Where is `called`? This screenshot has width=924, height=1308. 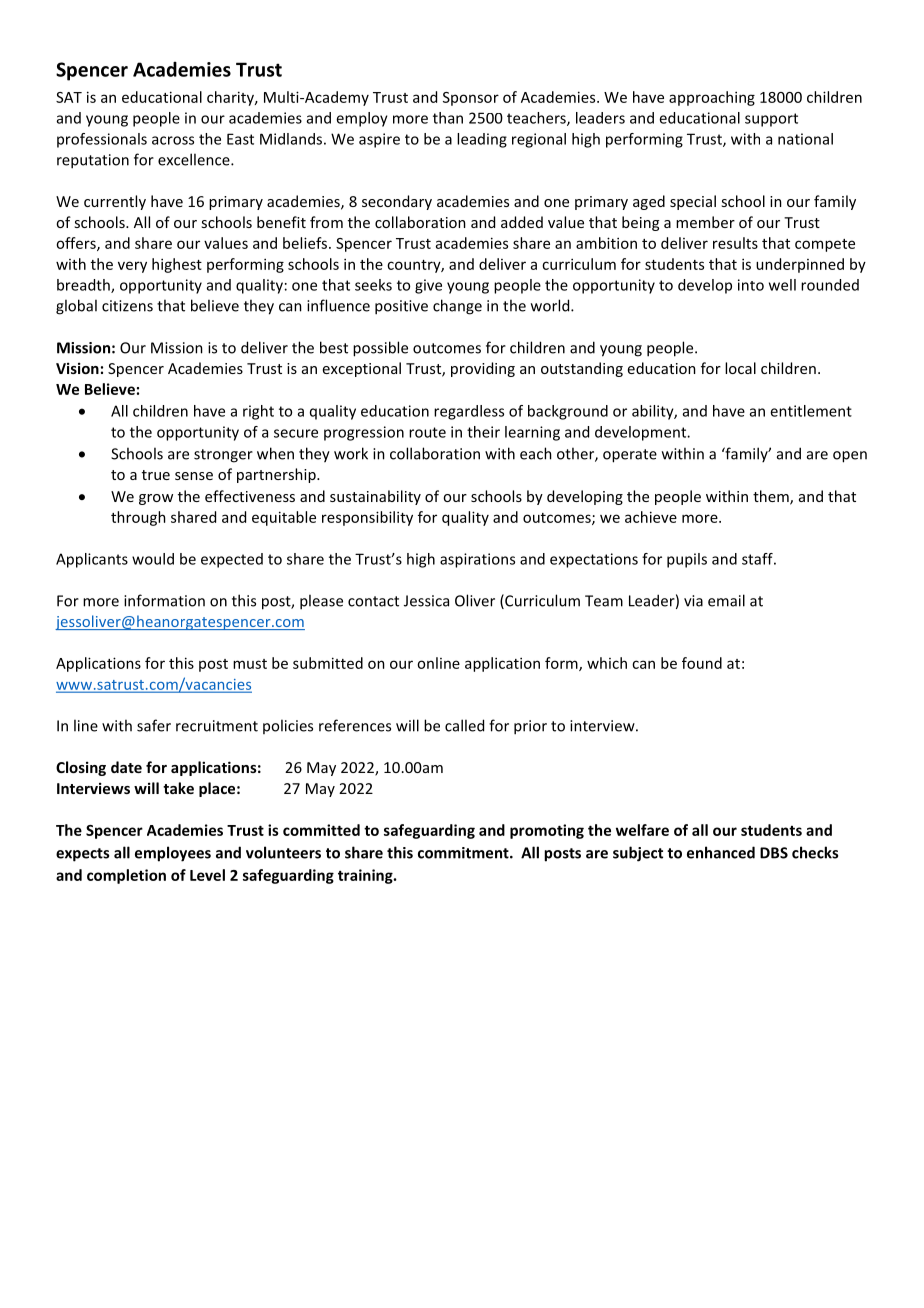
called is located at coordinates (464, 725).
